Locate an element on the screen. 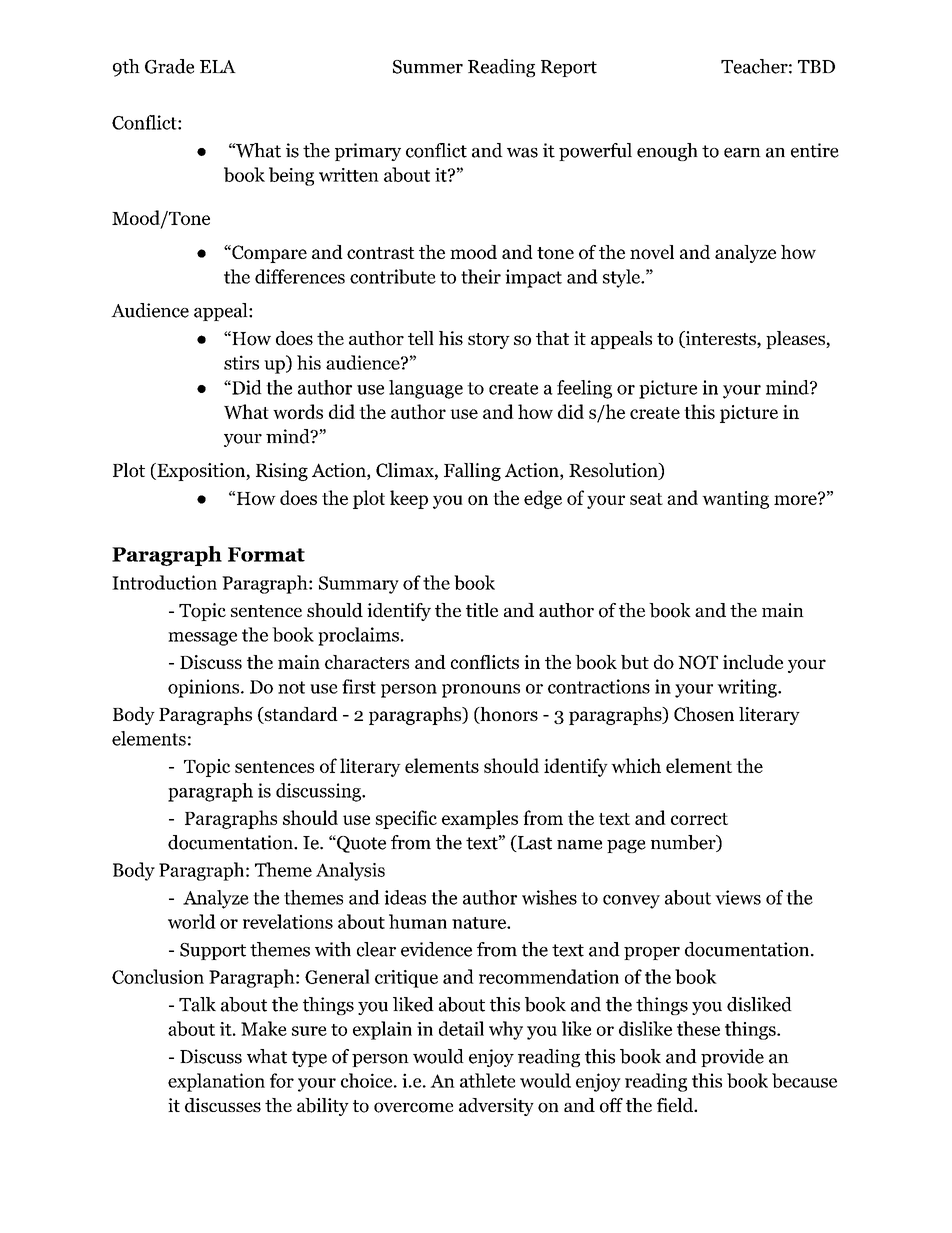 This screenshot has height=1233, width=952. athlete is located at coordinates (487, 1080).
